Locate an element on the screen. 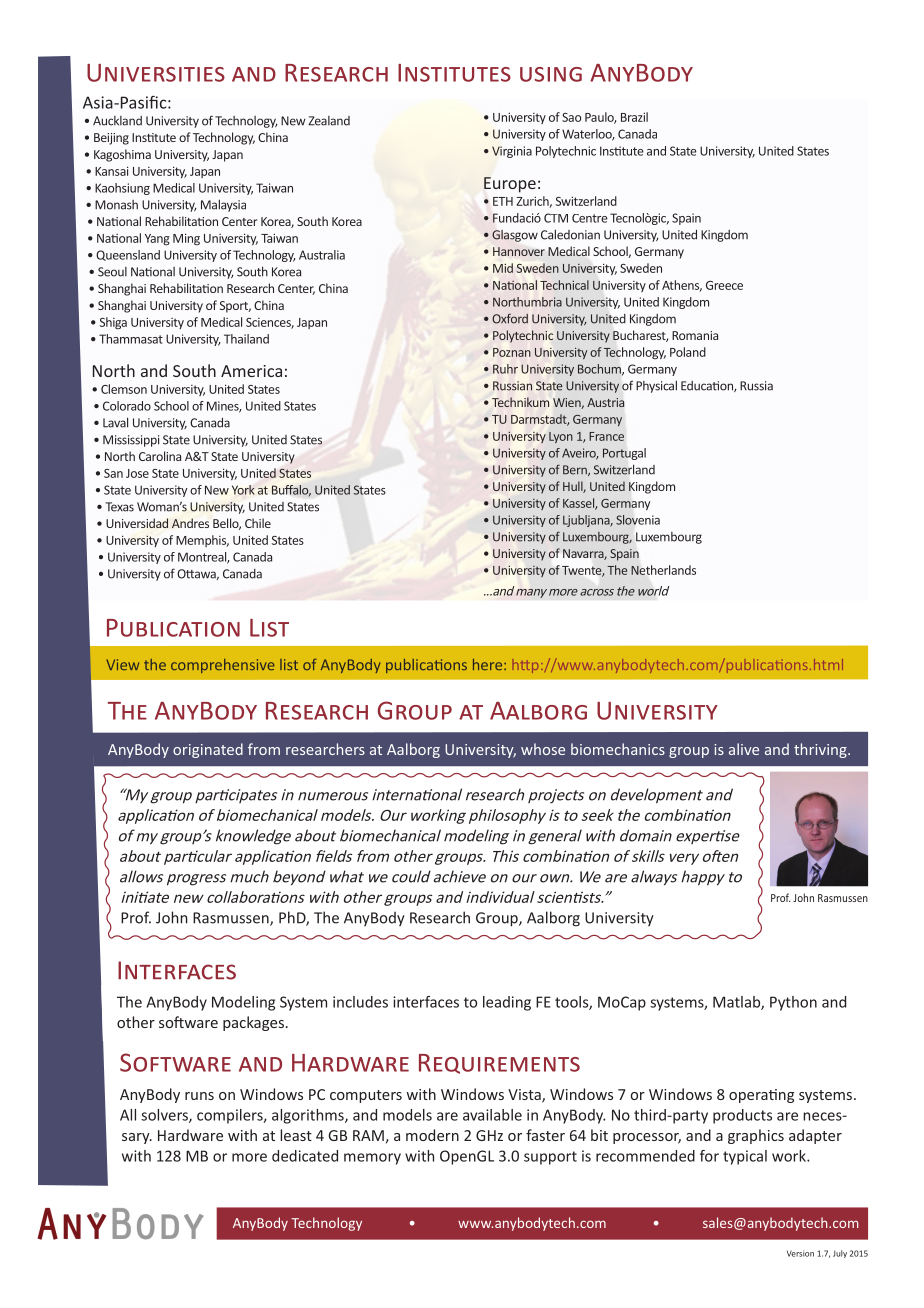 This screenshot has width=924, height=1308. solvers is located at coordinates (165, 1116).
